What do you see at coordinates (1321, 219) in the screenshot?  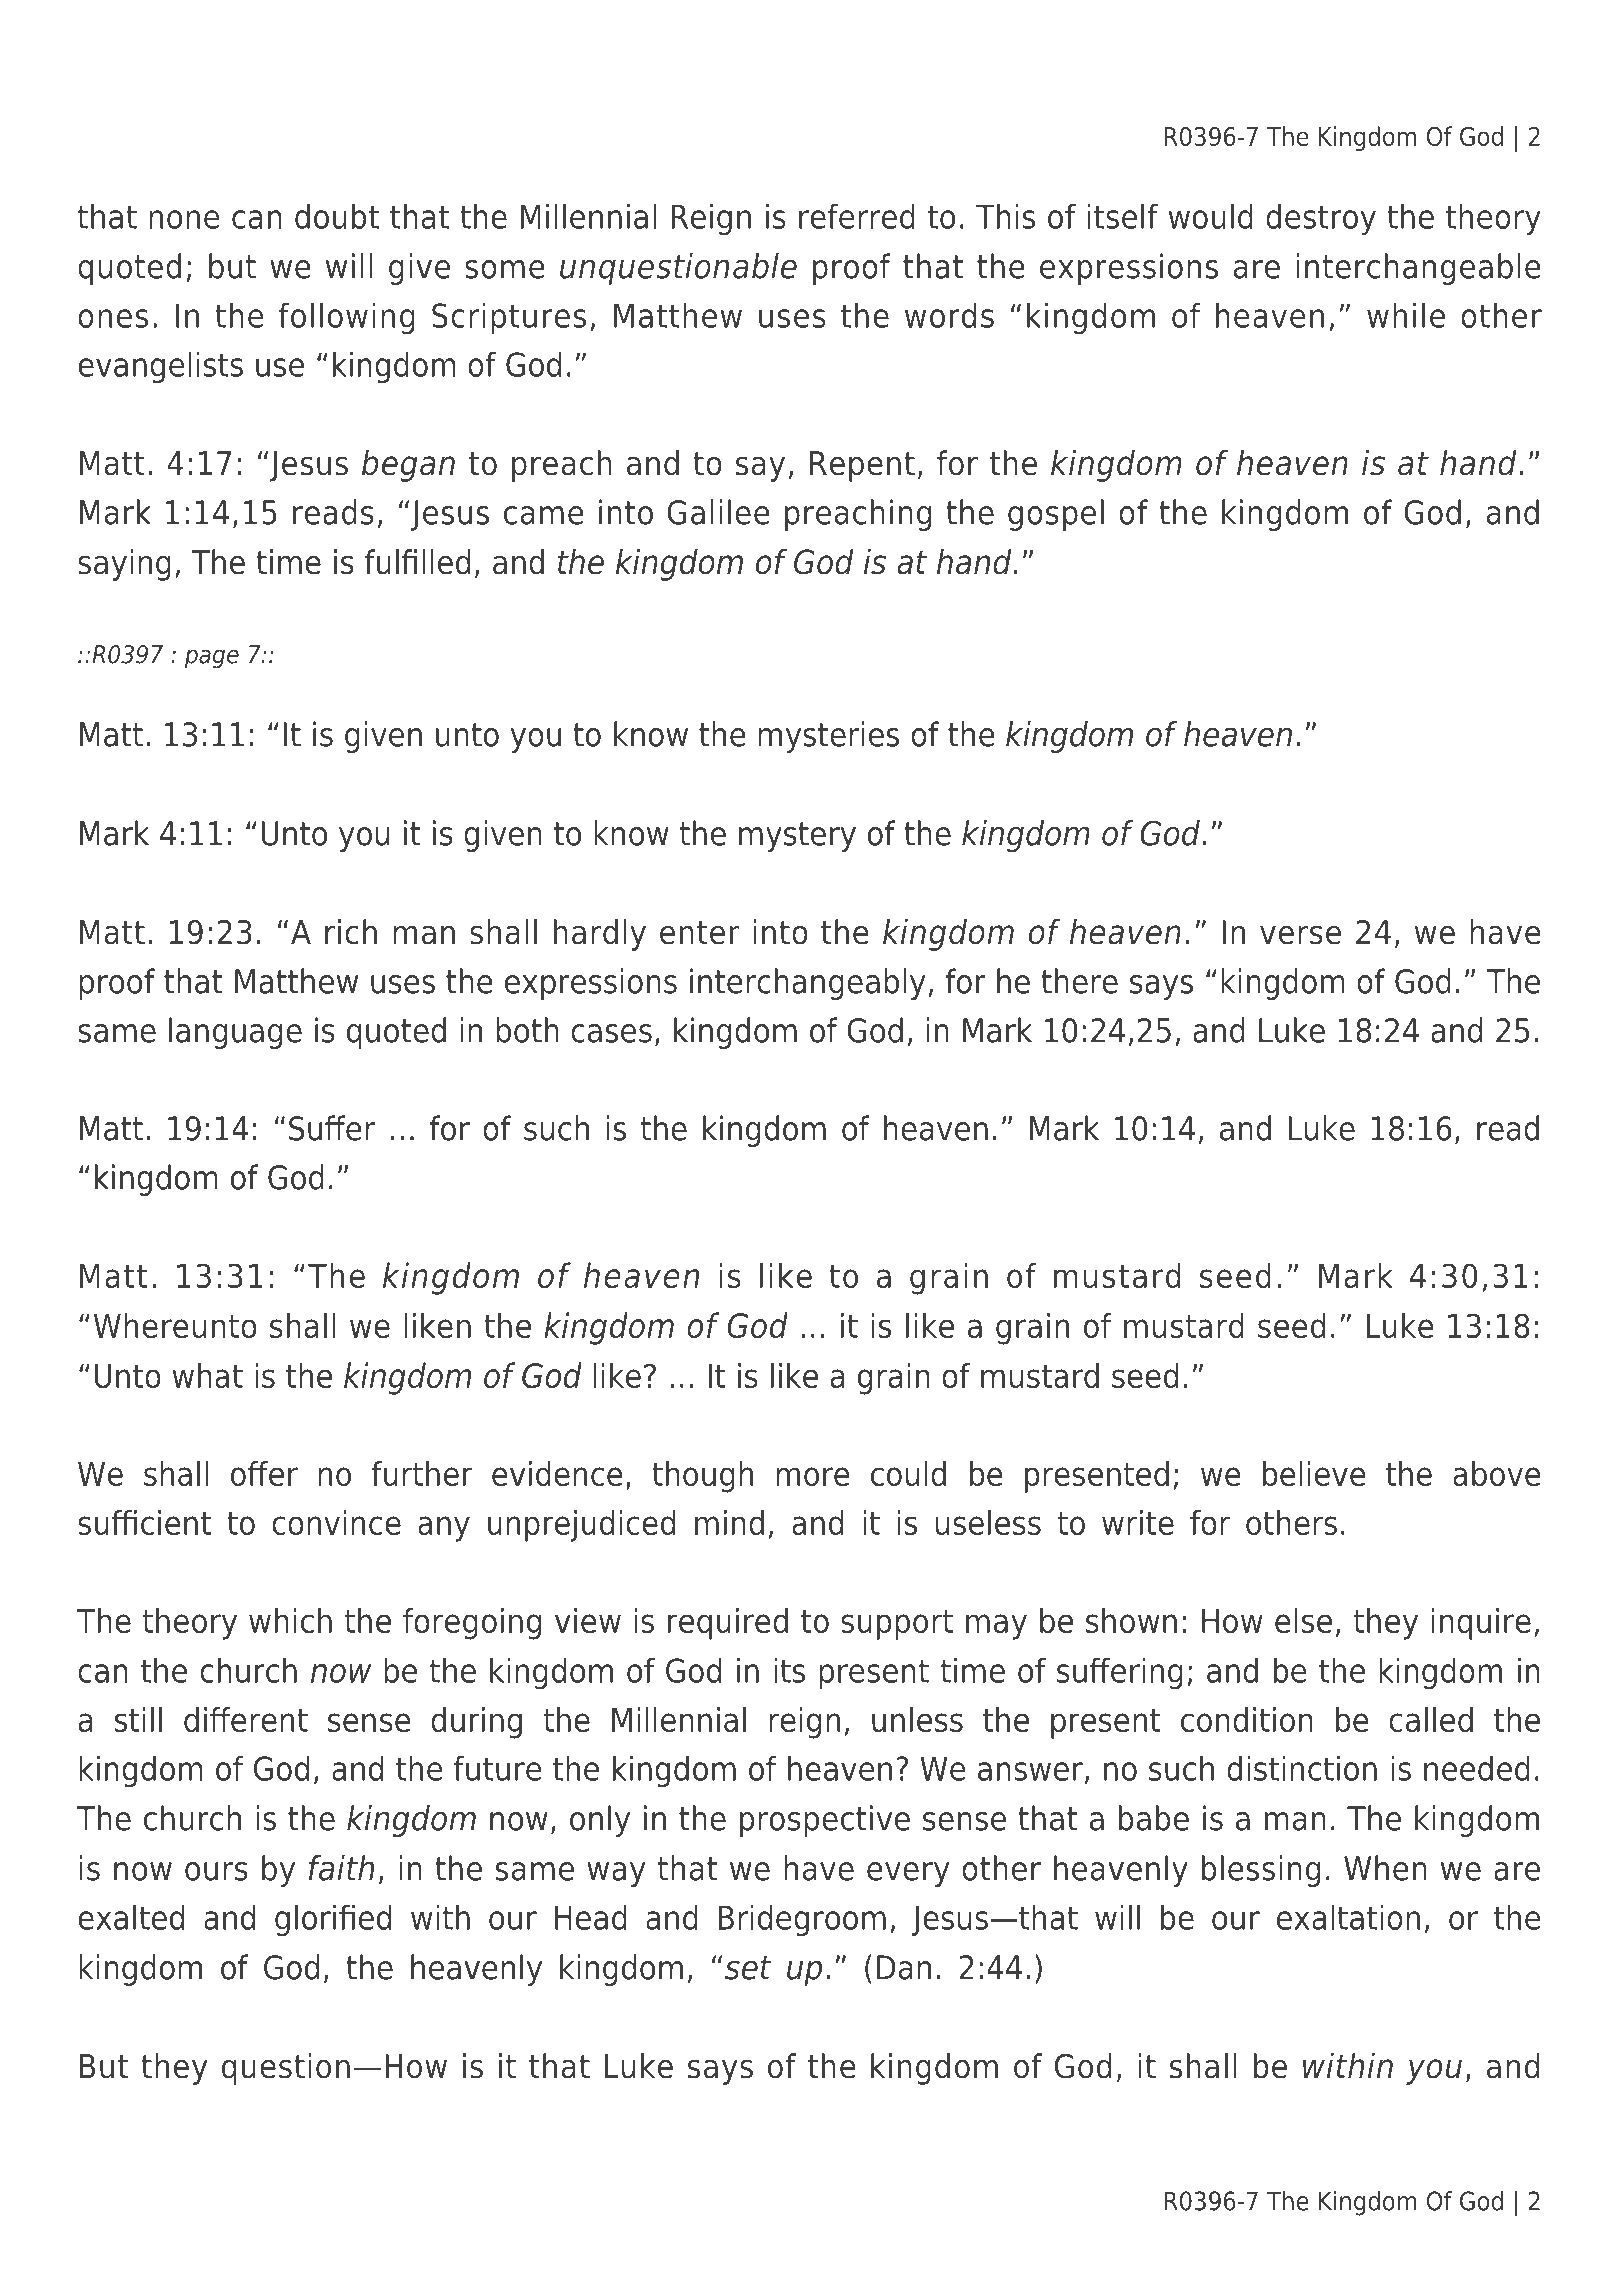 I see `destroy` at bounding box center [1321, 219].
